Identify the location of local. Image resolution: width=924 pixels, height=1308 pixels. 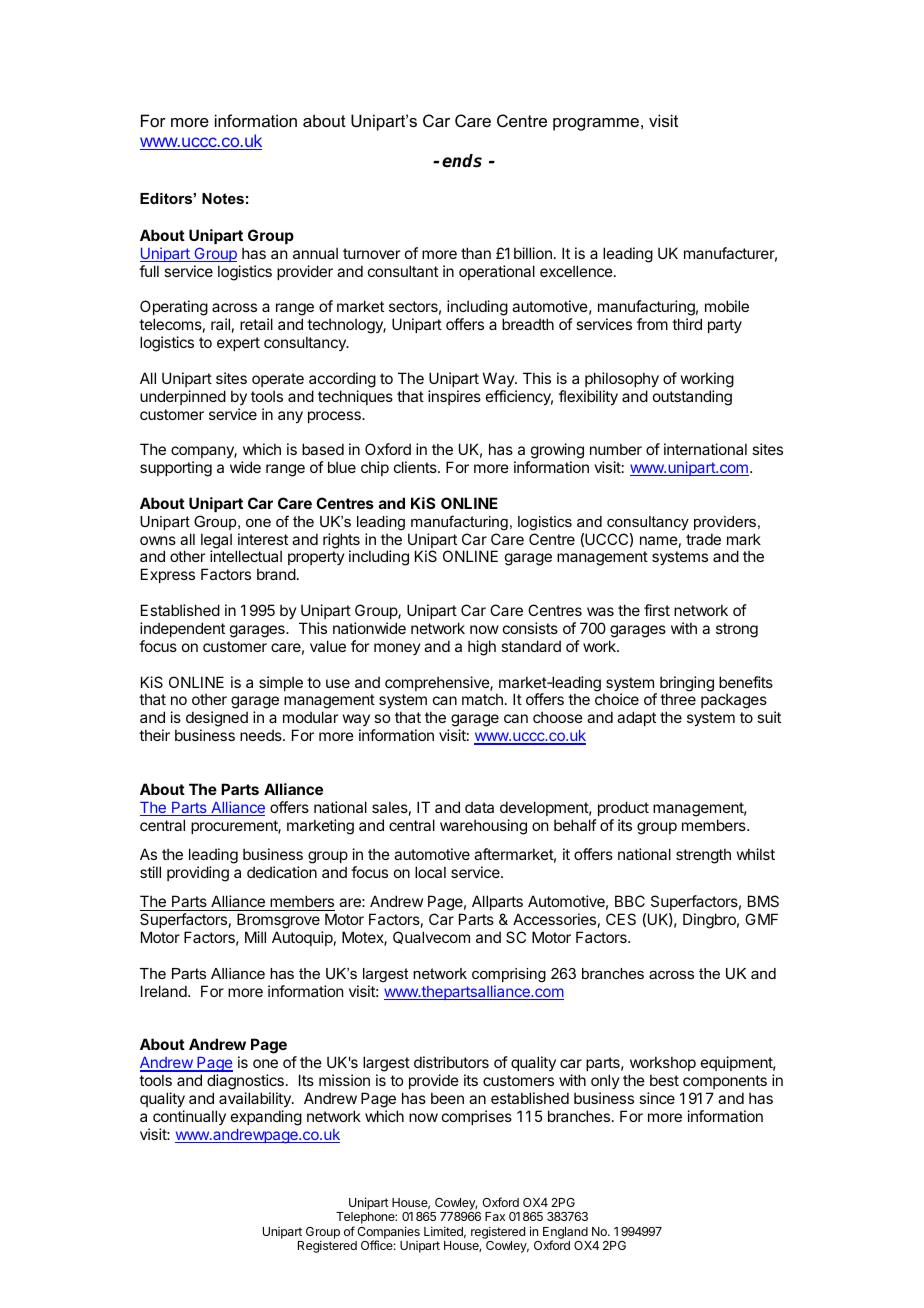
(430, 872).
